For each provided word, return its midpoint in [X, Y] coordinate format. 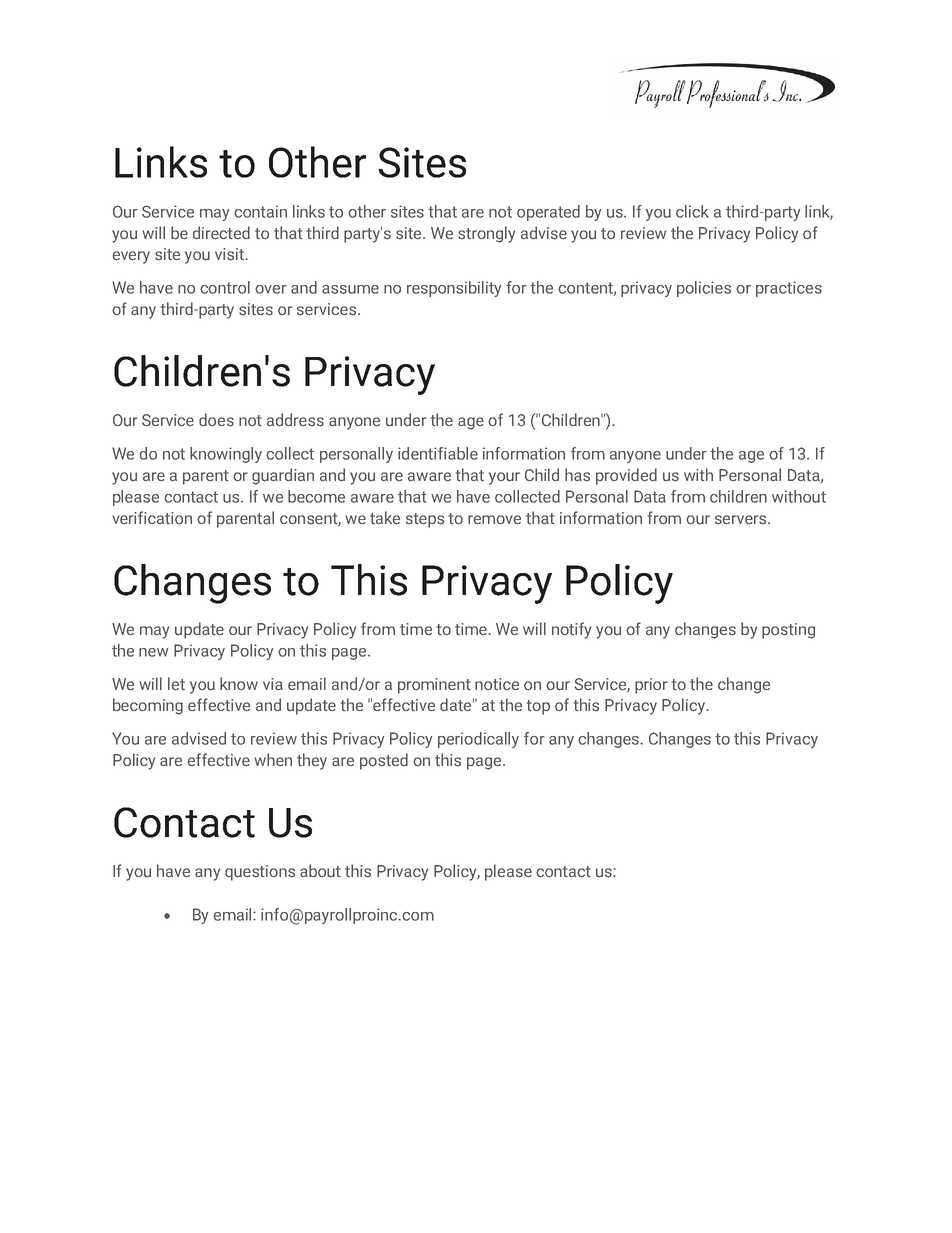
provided [626, 476]
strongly [486, 234]
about [320, 871]
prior [651, 686]
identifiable [438, 453]
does [216, 420]
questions [260, 873]
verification [152, 517]
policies [704, 289]
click [692, 211]
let [176, 683]
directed [221, 232]
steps [425, 520]
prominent [434, 686]
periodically [478, 740]
